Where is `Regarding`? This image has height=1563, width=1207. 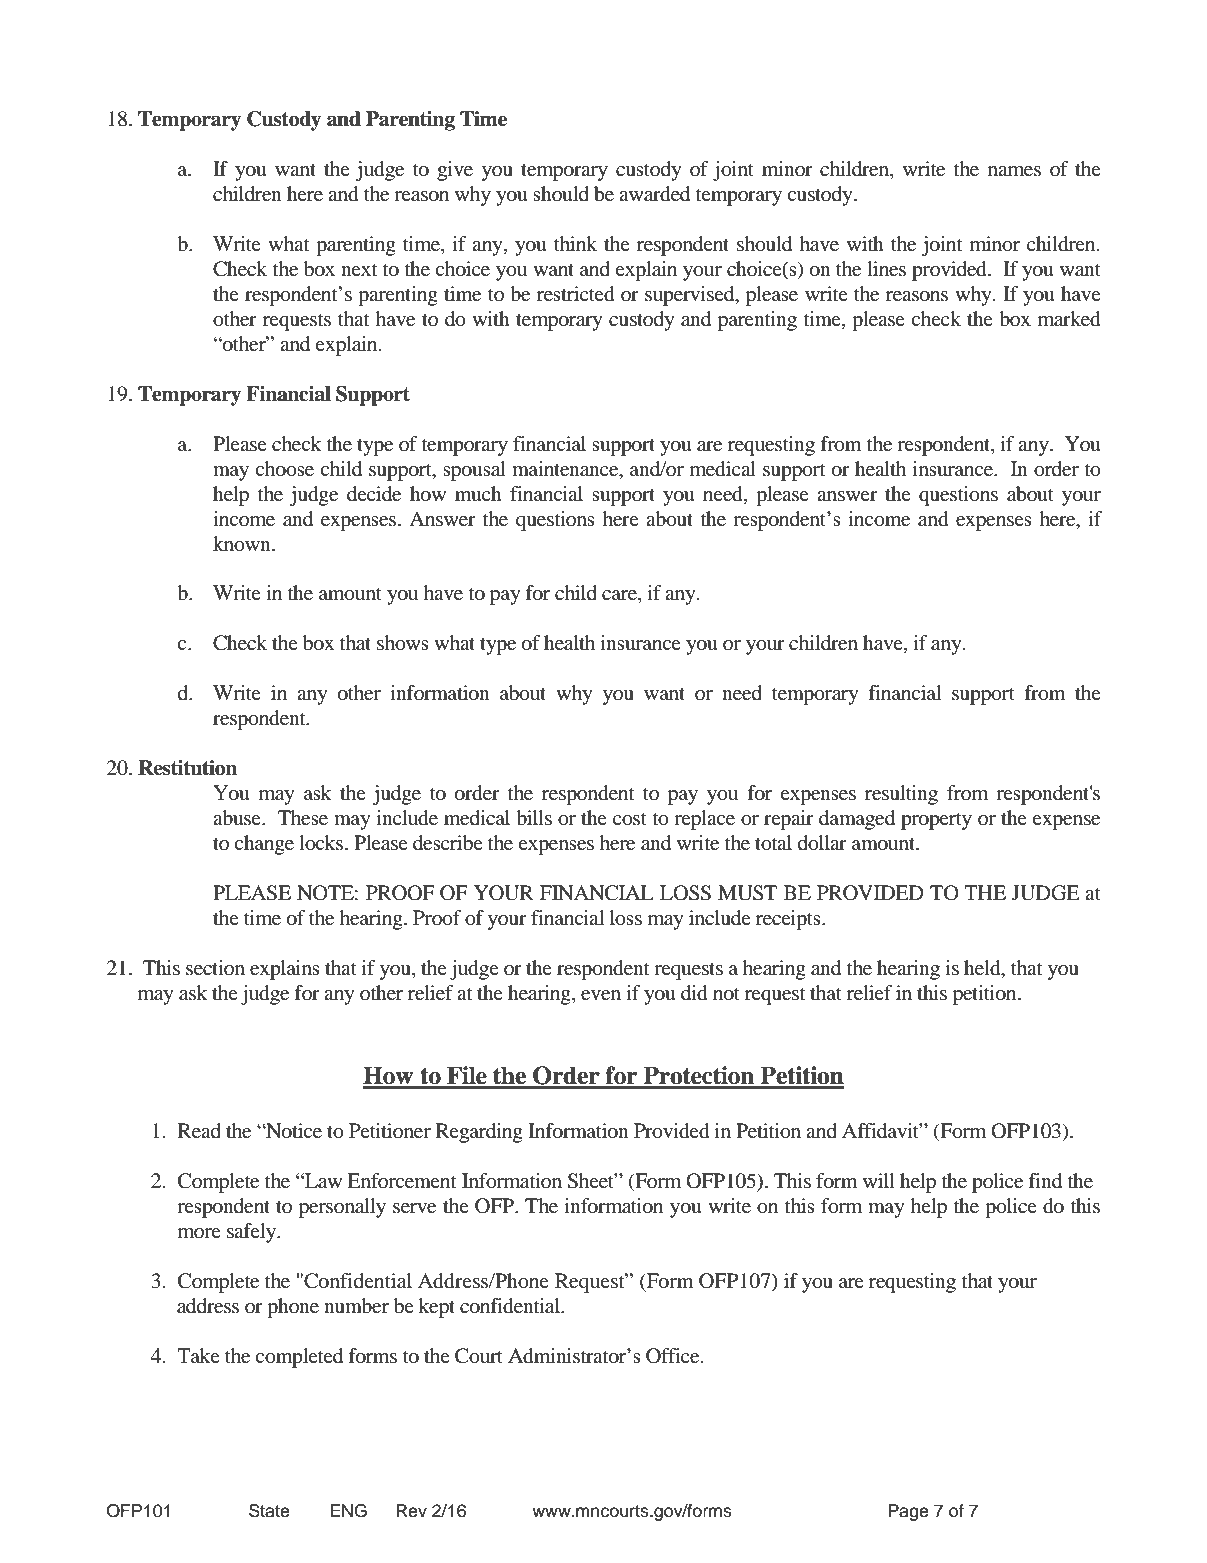 Regarding is located at coordinates (479, 1133).
